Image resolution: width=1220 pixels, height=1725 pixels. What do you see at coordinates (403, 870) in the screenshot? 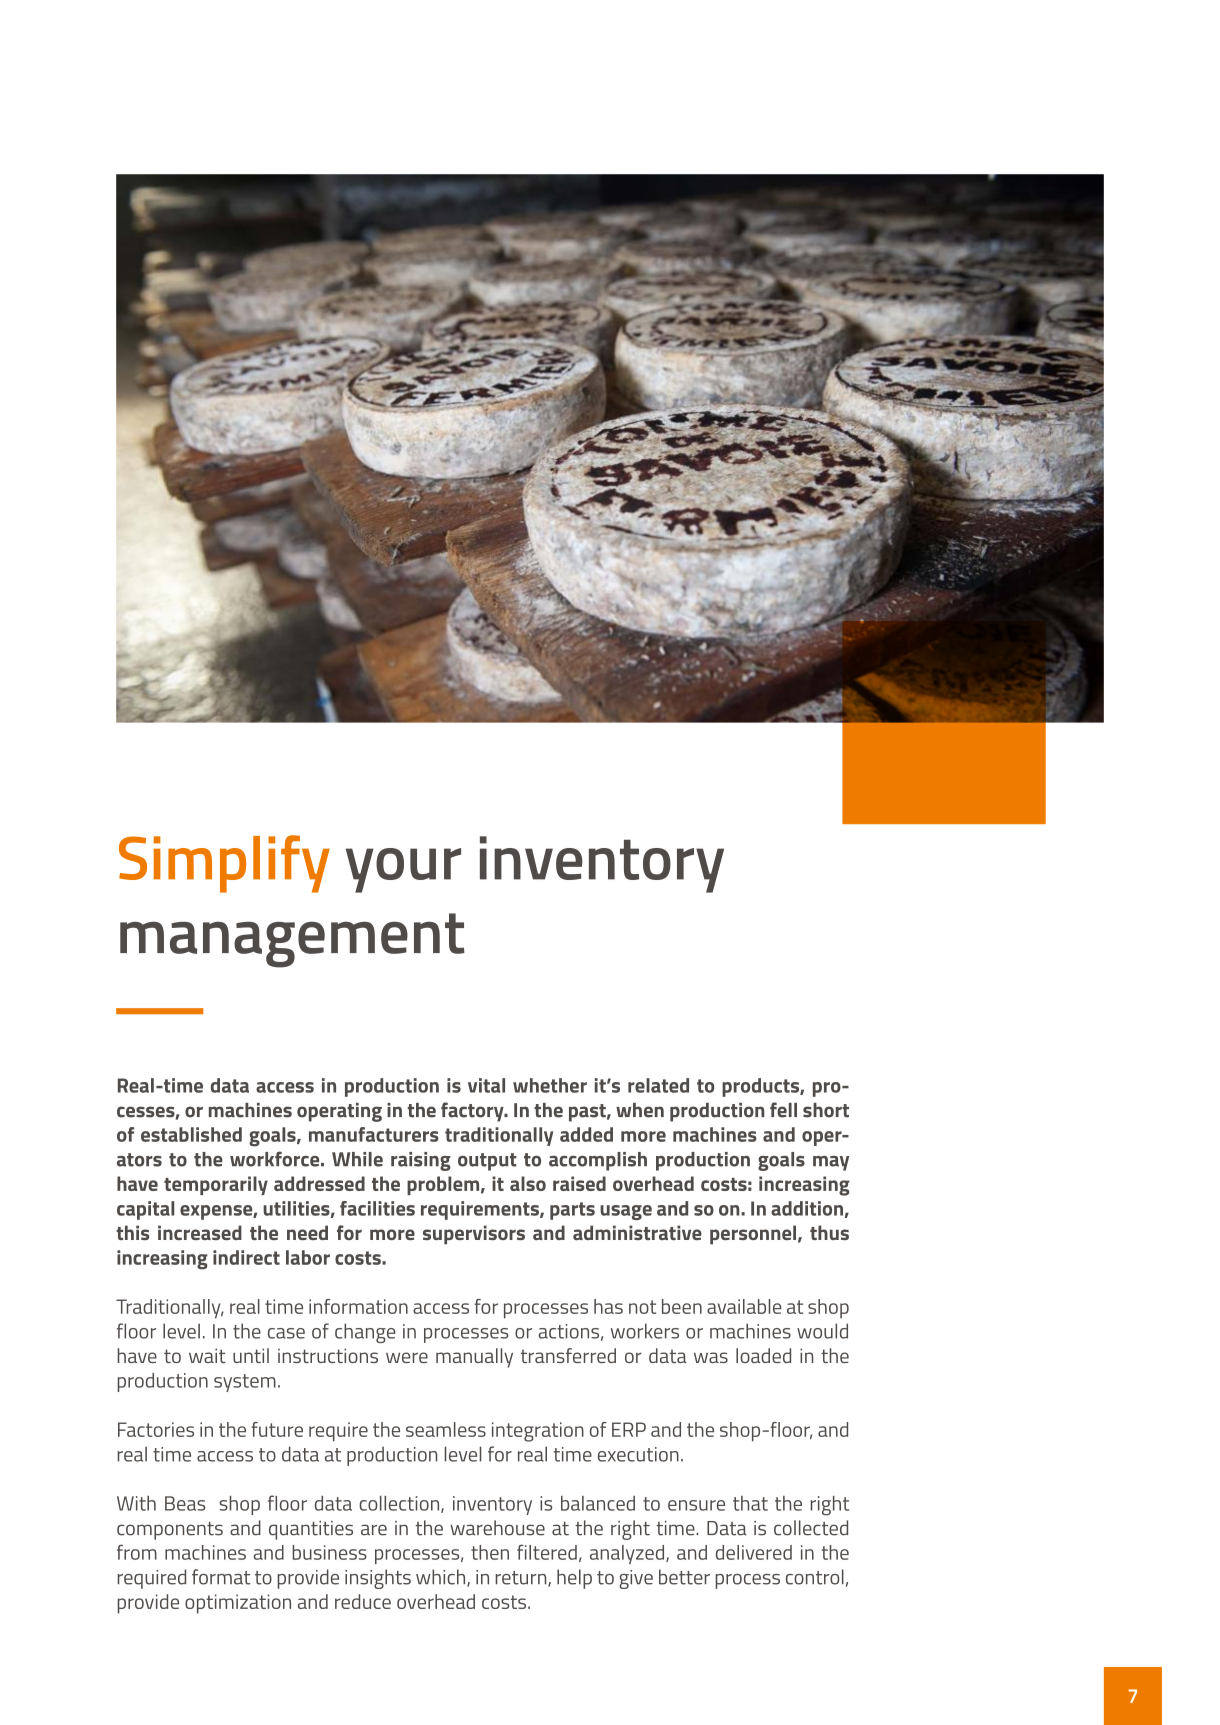
I see `your` at bounding box center [403, 870].
